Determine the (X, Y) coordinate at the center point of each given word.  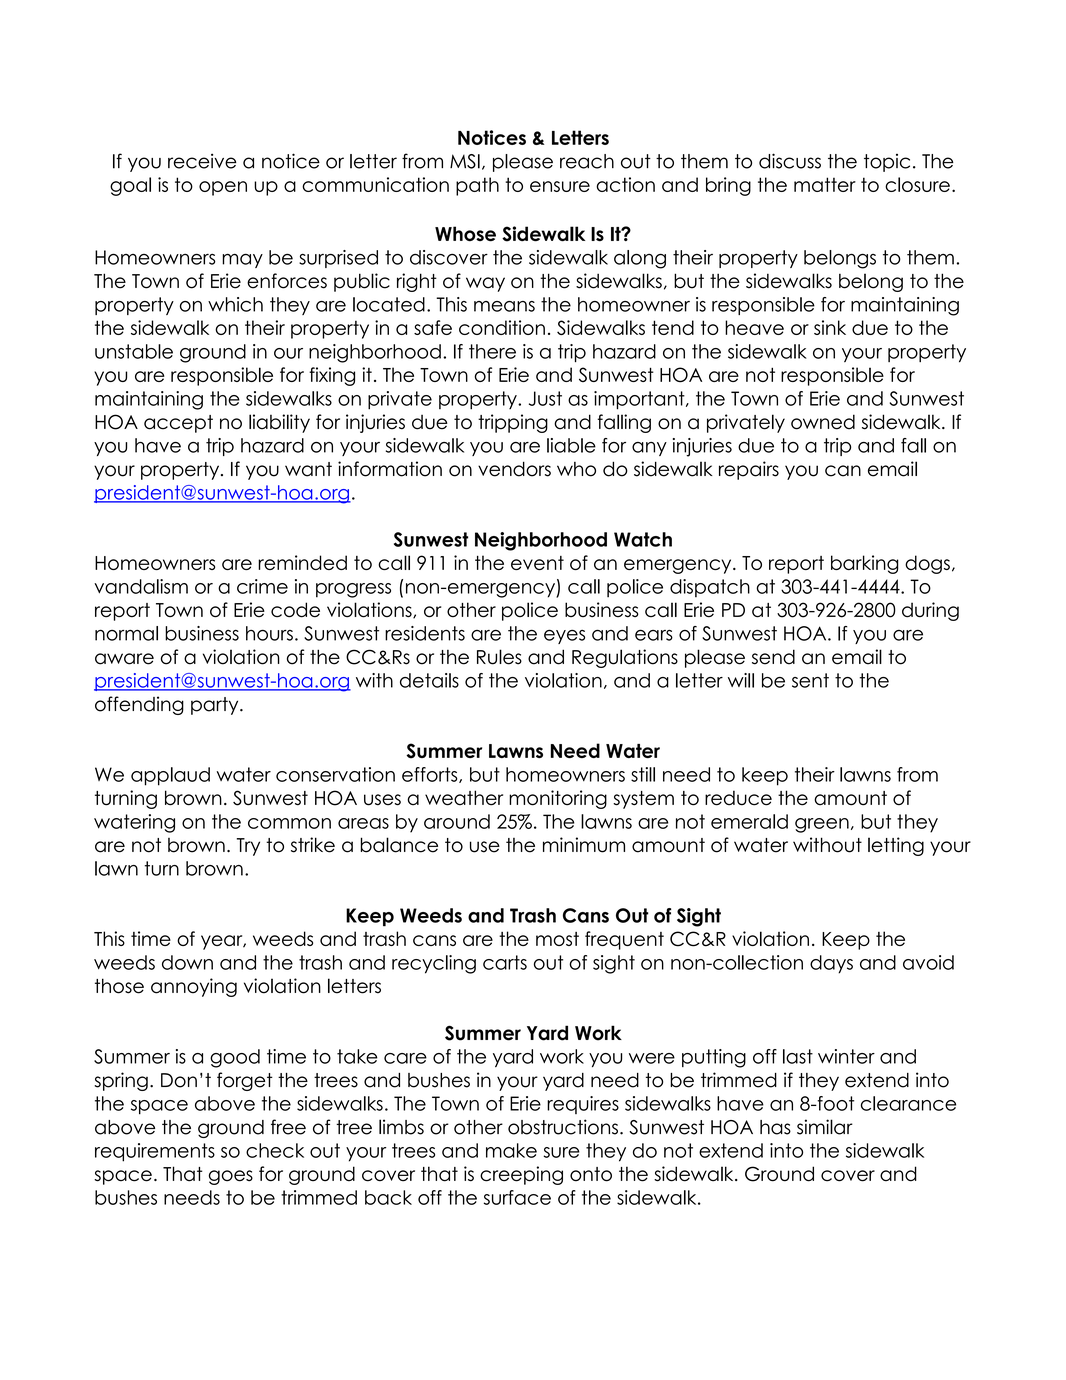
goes (231, 1177)
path (477, 186)
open (223, 188)
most (557, 939)
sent (810, 680)
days (831, 964)
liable (571, 445)
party (216, 706)
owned (823, 422)
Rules (499, 657)
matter (825, 184)
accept (178, 424)
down (187, 962)
